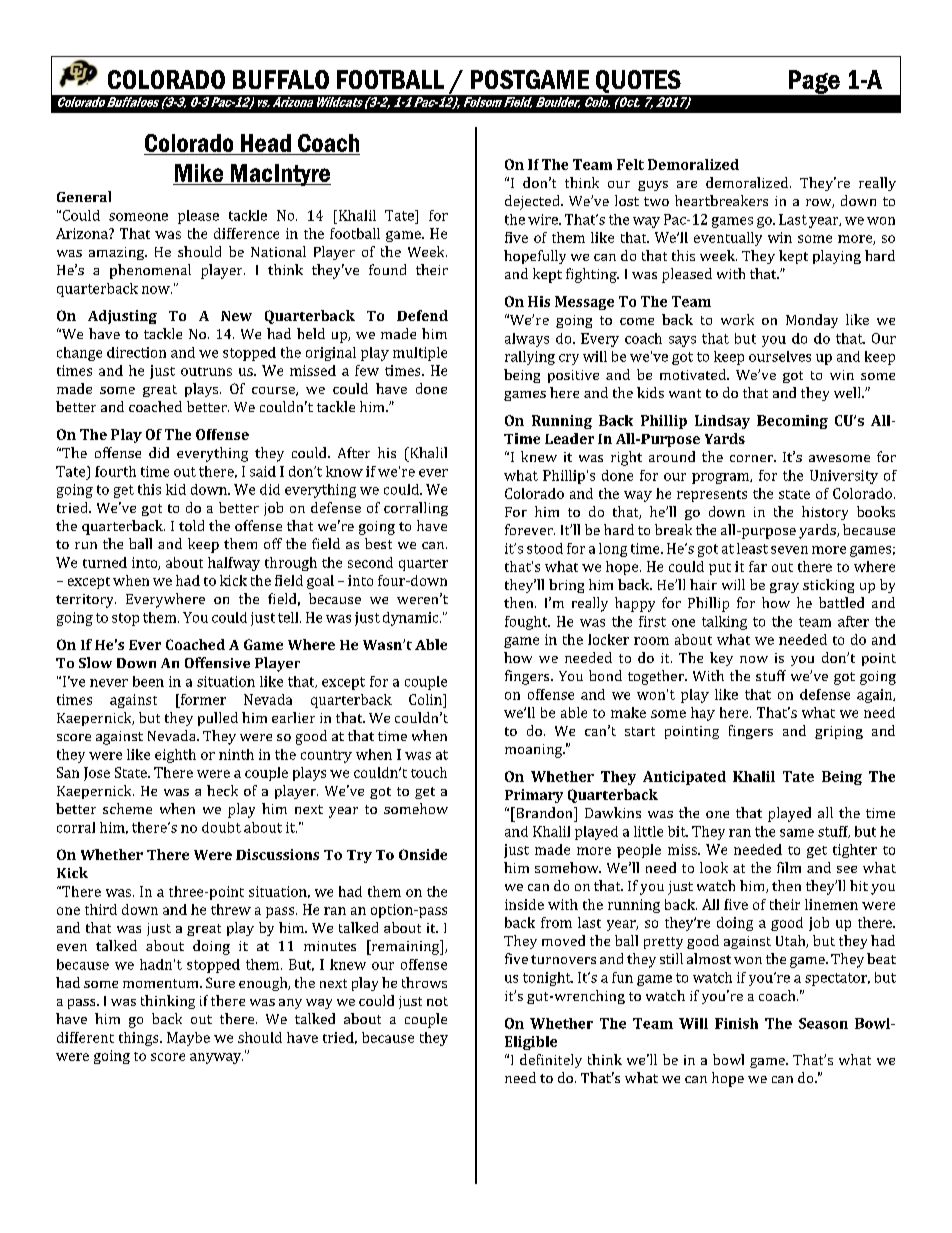 Image resolution: width=952 pixels, height=1233 pixels. Describe the element at coordinates (687, 184) in the image. I see `are` at that location.
